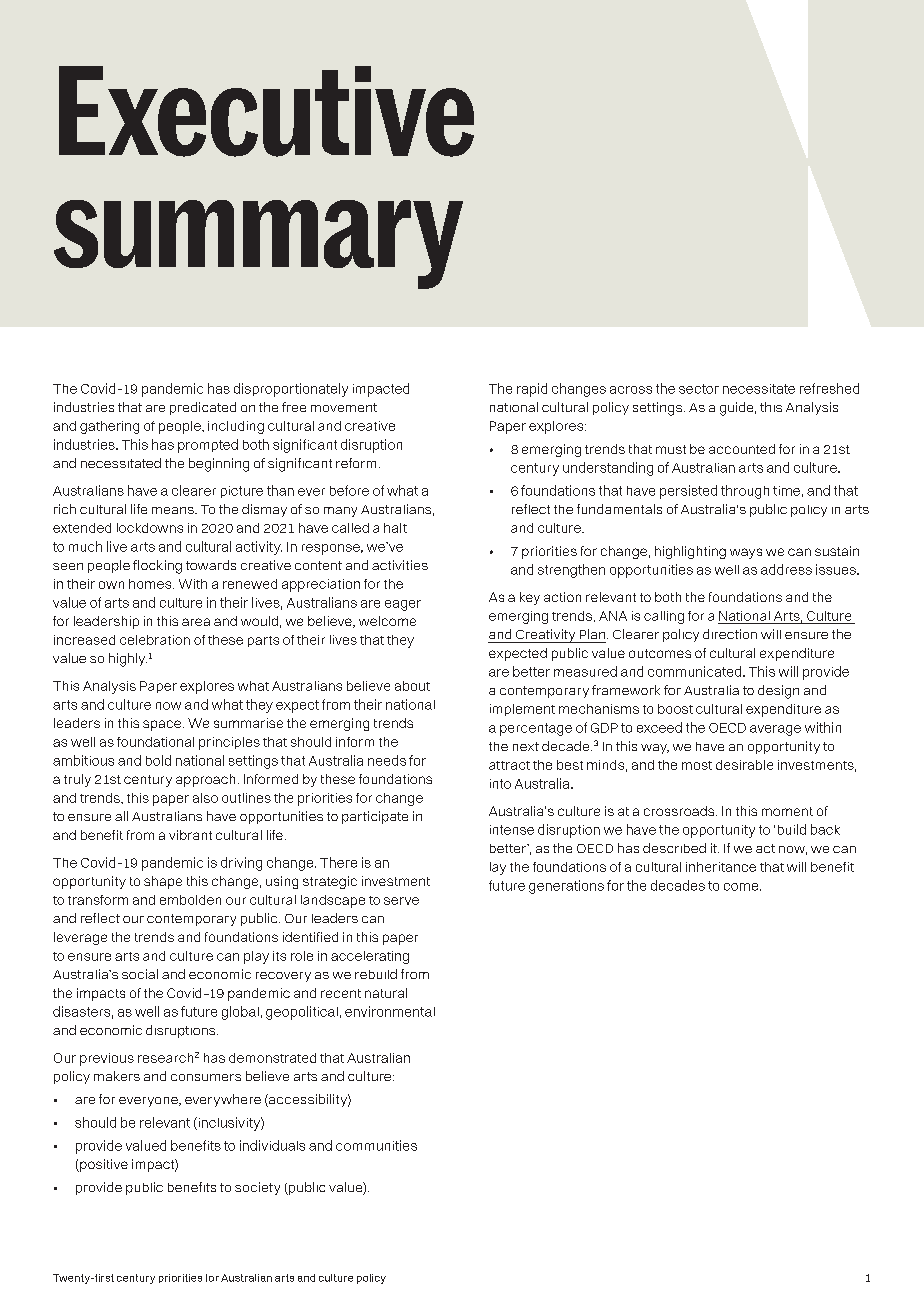 The height and width of the screenshot is (1308, 924). Describe the element at coordinates (721, 867) in the screenshot. I see `inheritance` at that location.
